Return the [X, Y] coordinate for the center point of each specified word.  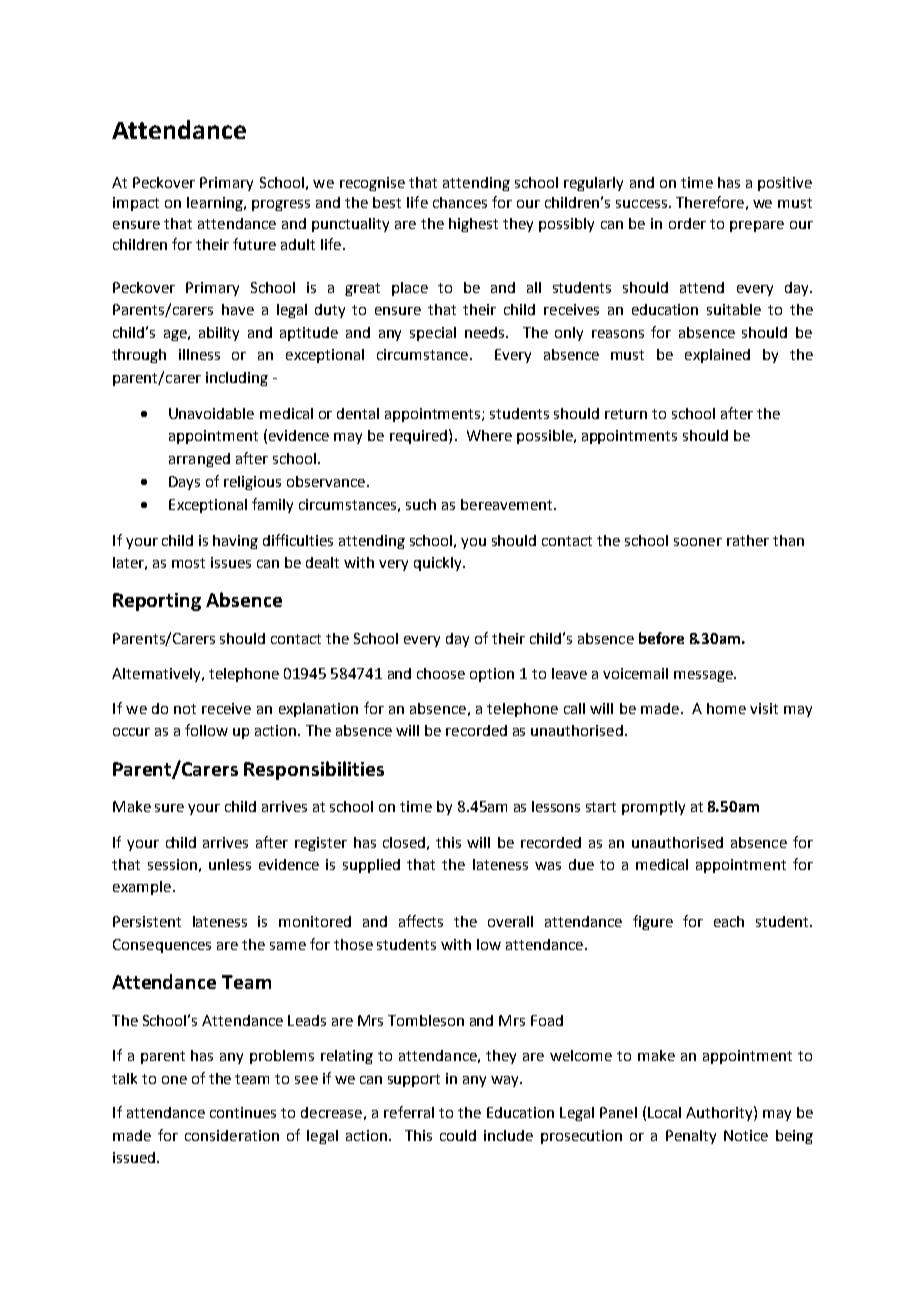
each [729, 921]
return [626, 414]
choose [441, 673]
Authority [720, 1113]
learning [216, 204]
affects [421, 921]
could [458, 1135]
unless [230, 864]
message [704, 676]
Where [489, 435]
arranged [199, 460]
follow [206, 730]
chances [460, 202]
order [687, 223]
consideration [232, 1135]
